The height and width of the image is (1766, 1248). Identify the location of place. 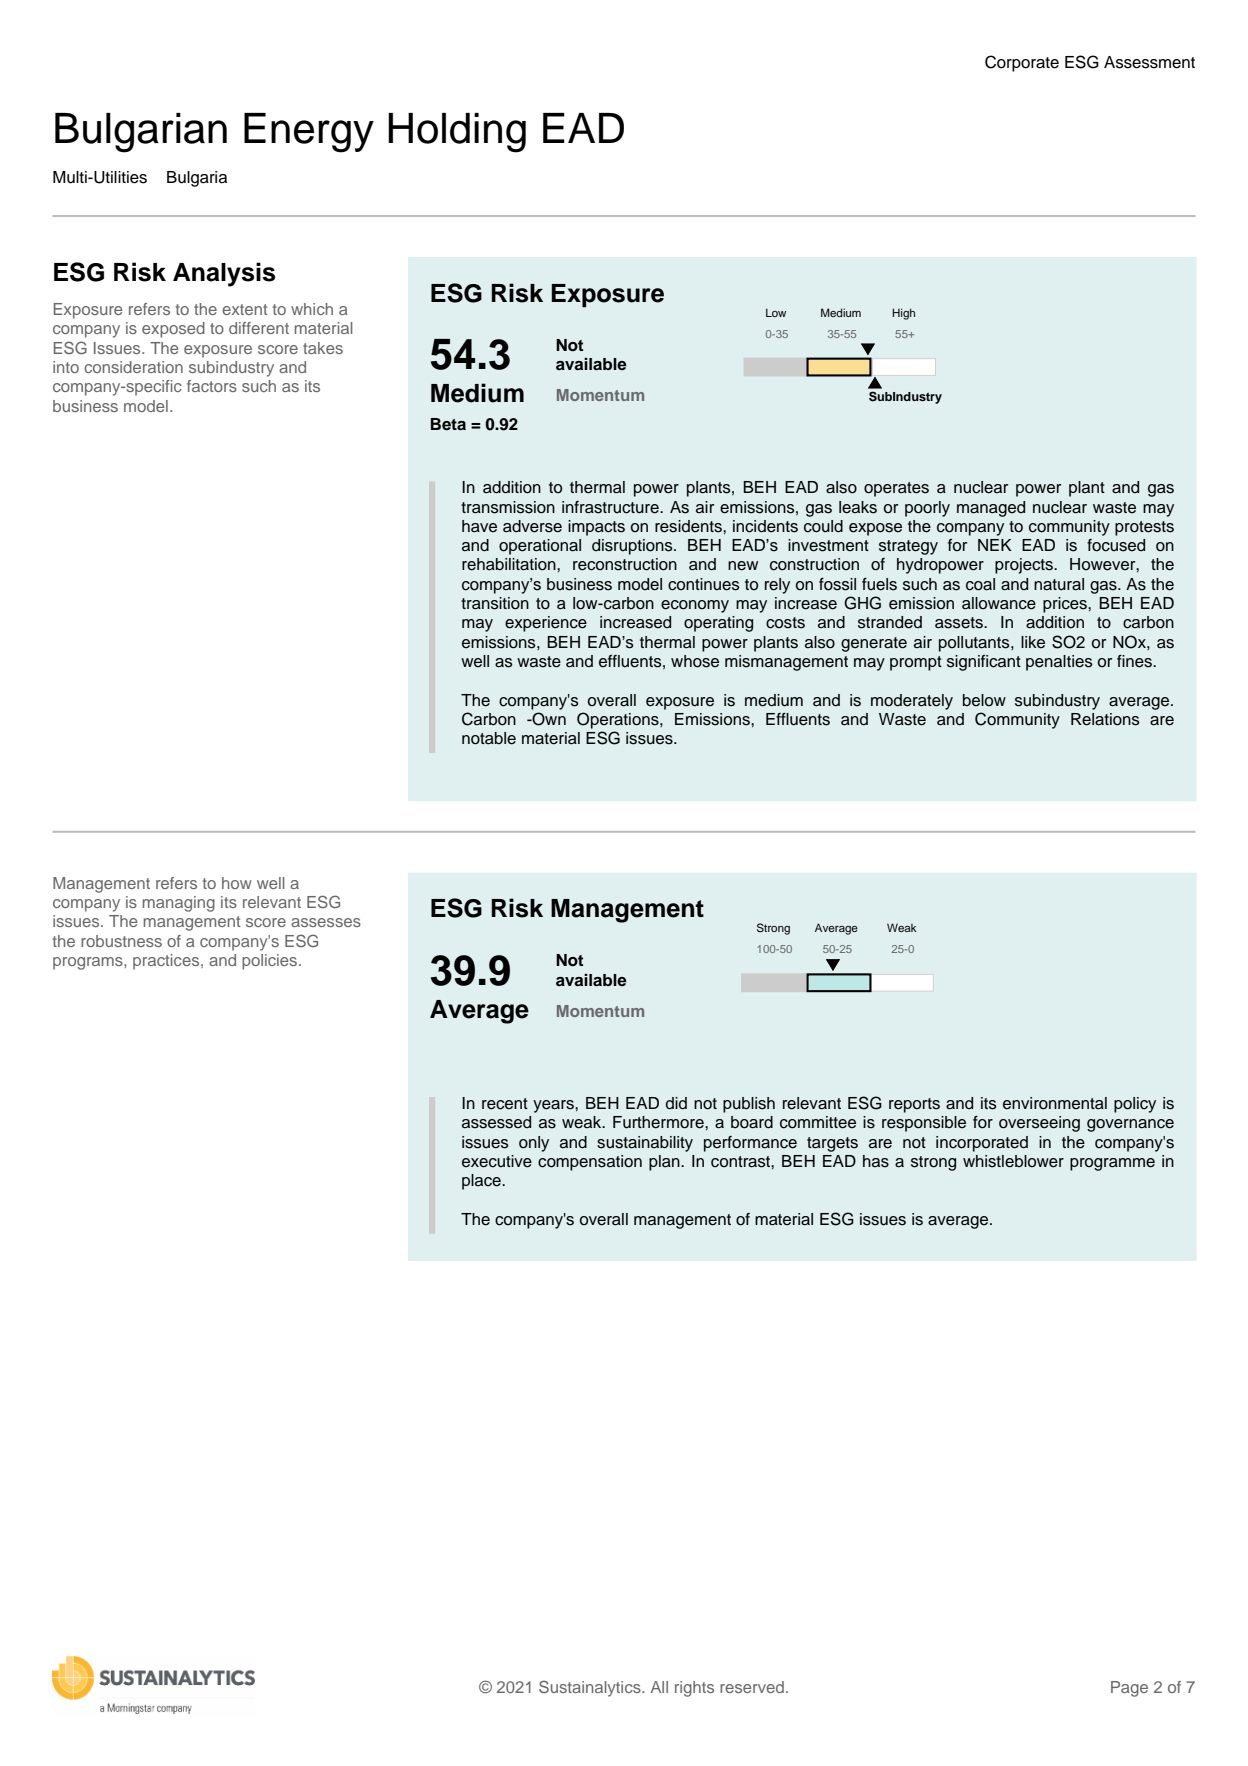
(482, 1182).
